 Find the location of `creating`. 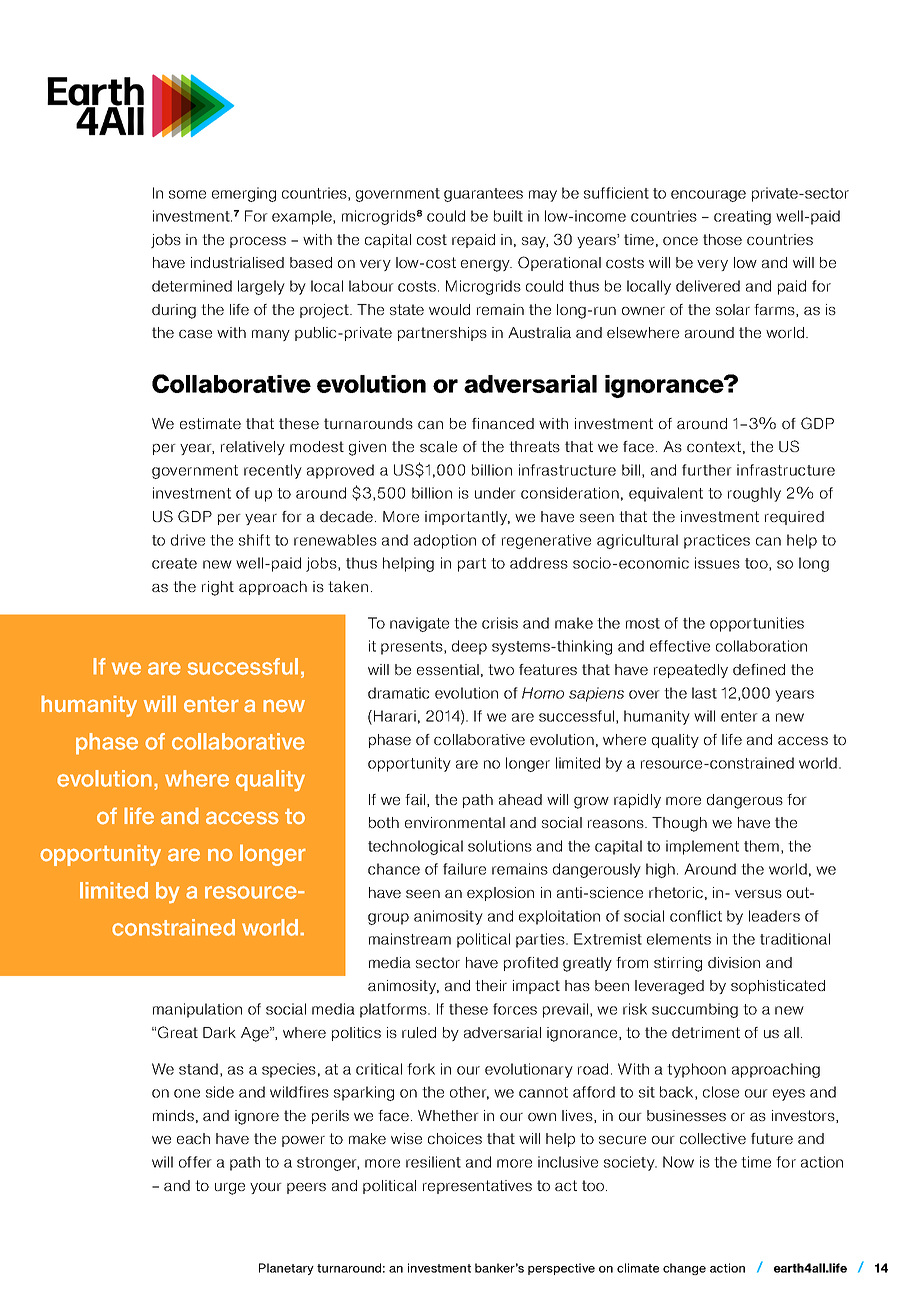

creating is located at coordinates (742, 217).
